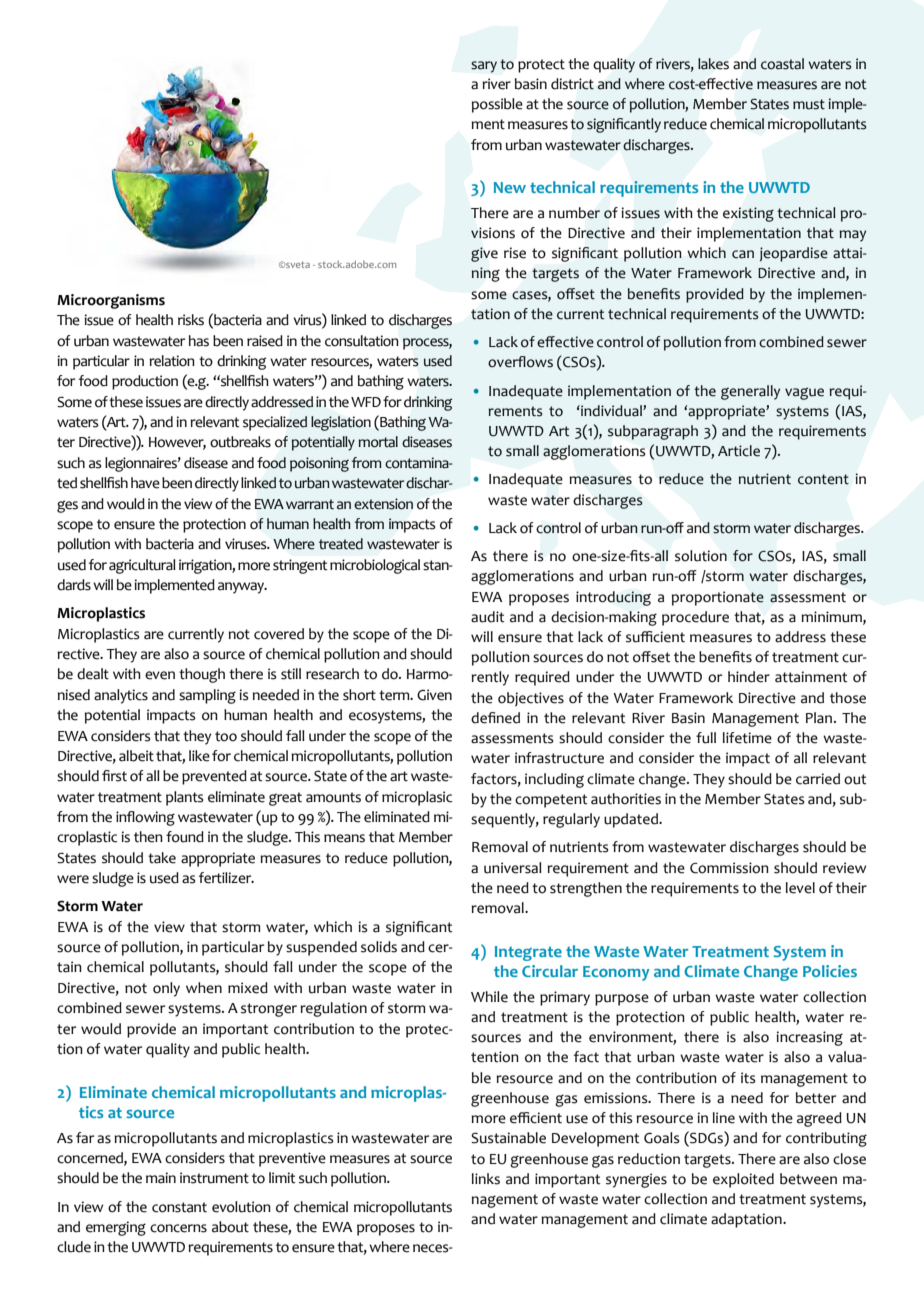 The image size is (924, 1308). I want to click on possible, so click(497, 105).
